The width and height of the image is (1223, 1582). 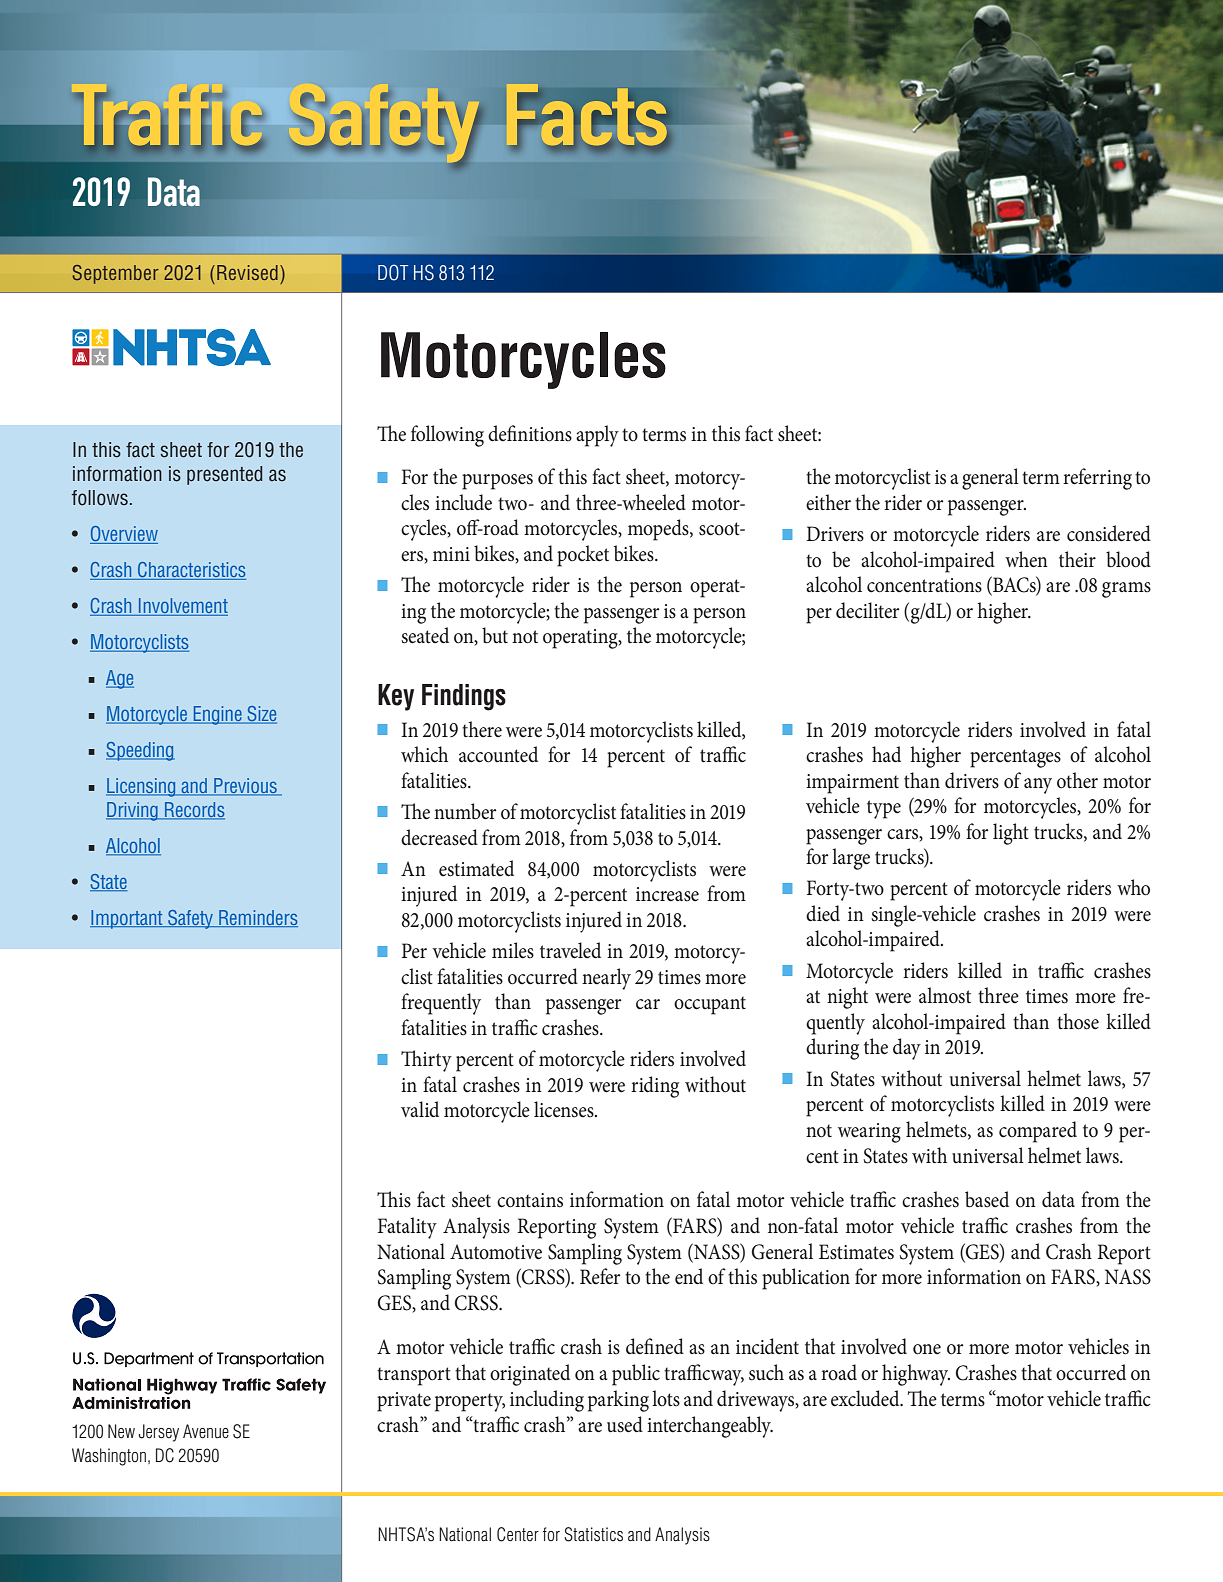 What do you see at coordinates (247, 272) in the image?
I see `Revised` at bounding box center [247, 272].
